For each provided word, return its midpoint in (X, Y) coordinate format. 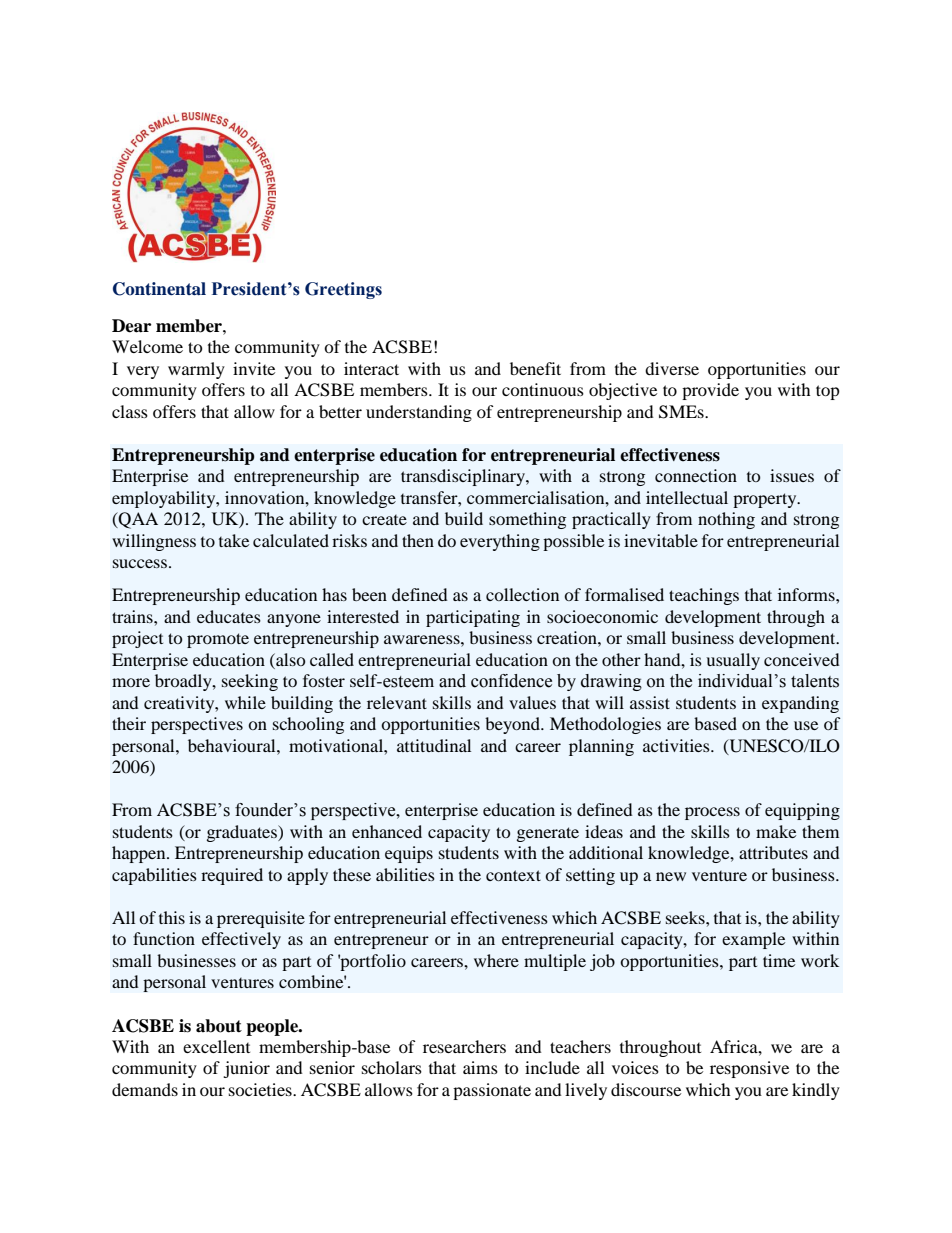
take (234, 540)
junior (246, 1069)
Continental (159, 289)
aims (480, 1067)
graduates (243, 833)
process (712, 813)
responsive (749, 1069)
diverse (672, 368)
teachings (704, 596)
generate (548, 834)
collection (522, 594)
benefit (535, 368)
